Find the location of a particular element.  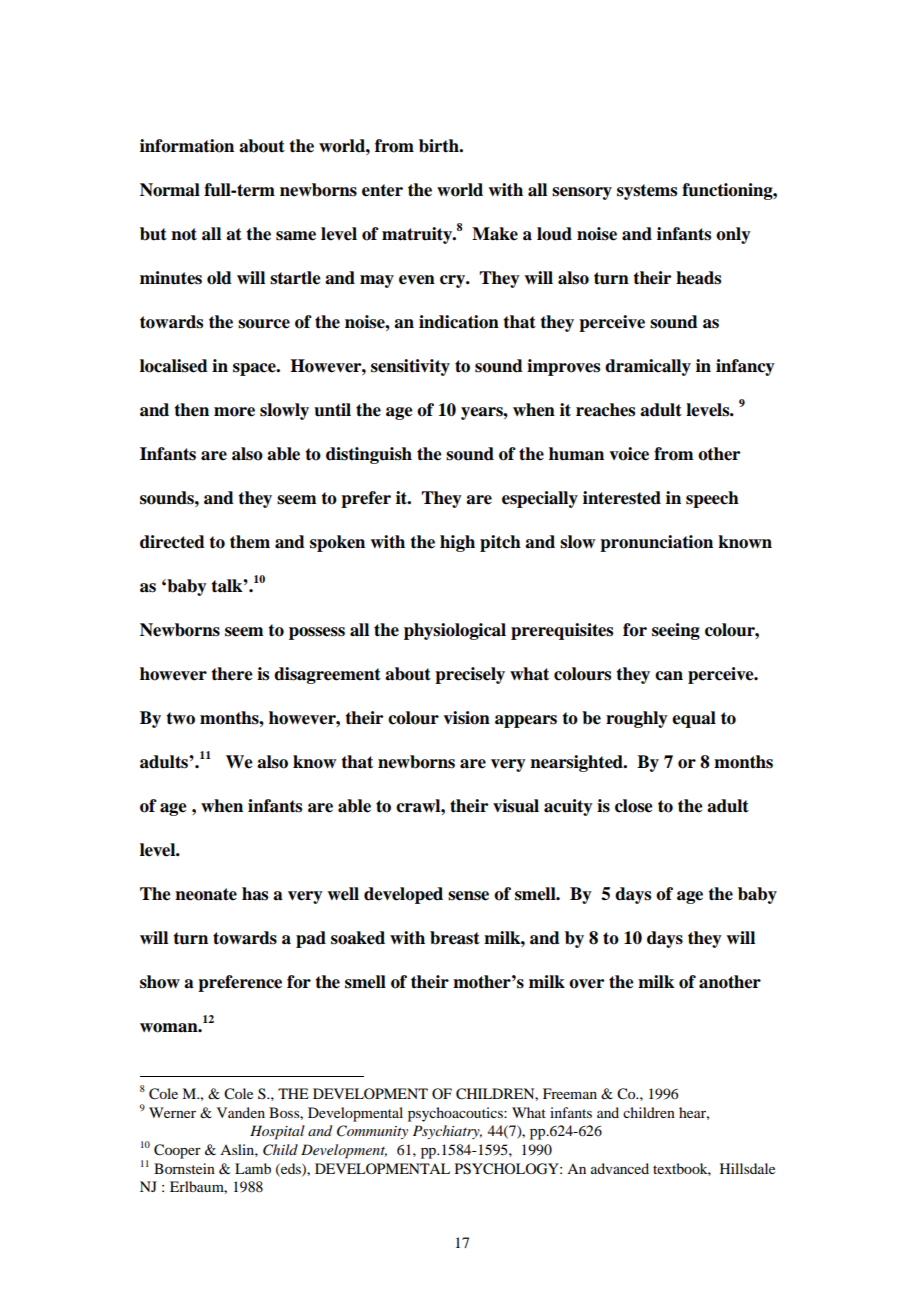

systems is located at coordinates (647, 192).
